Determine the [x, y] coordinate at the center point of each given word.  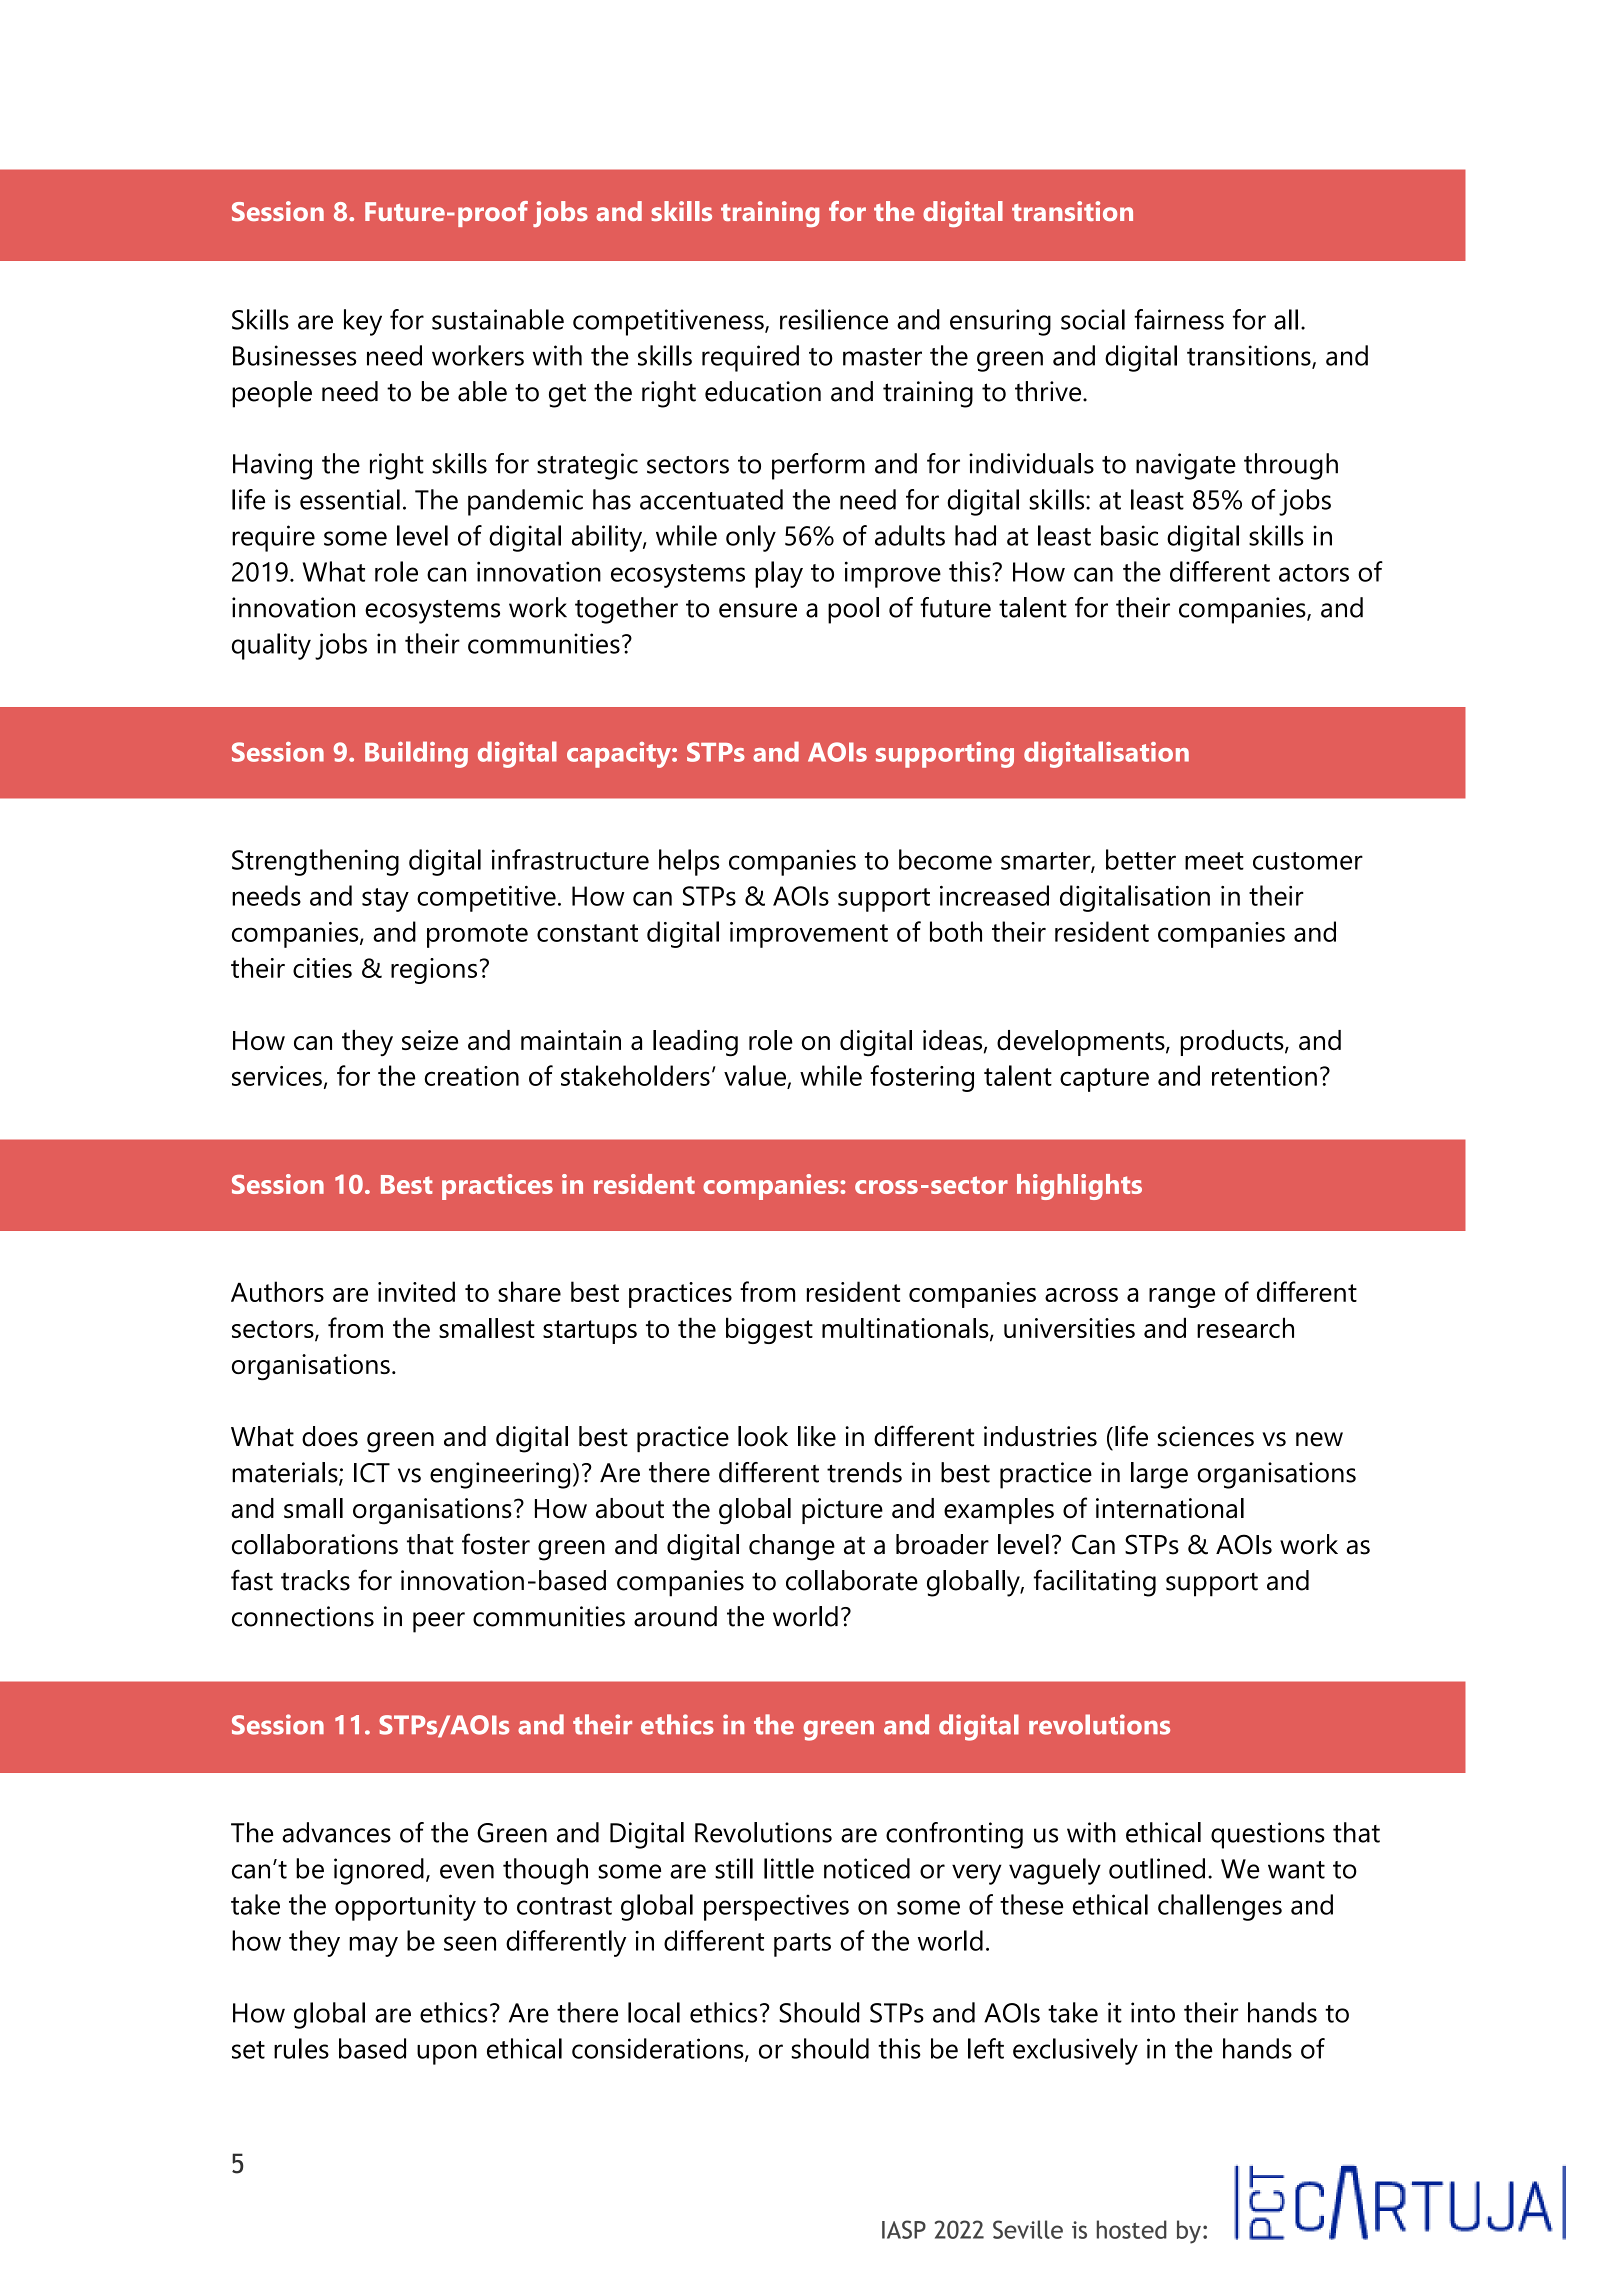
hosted [1132, 2229]
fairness [1179, 319]
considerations [659, 2049]
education [763, 391]
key [363, 322]
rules [301, 2048]
